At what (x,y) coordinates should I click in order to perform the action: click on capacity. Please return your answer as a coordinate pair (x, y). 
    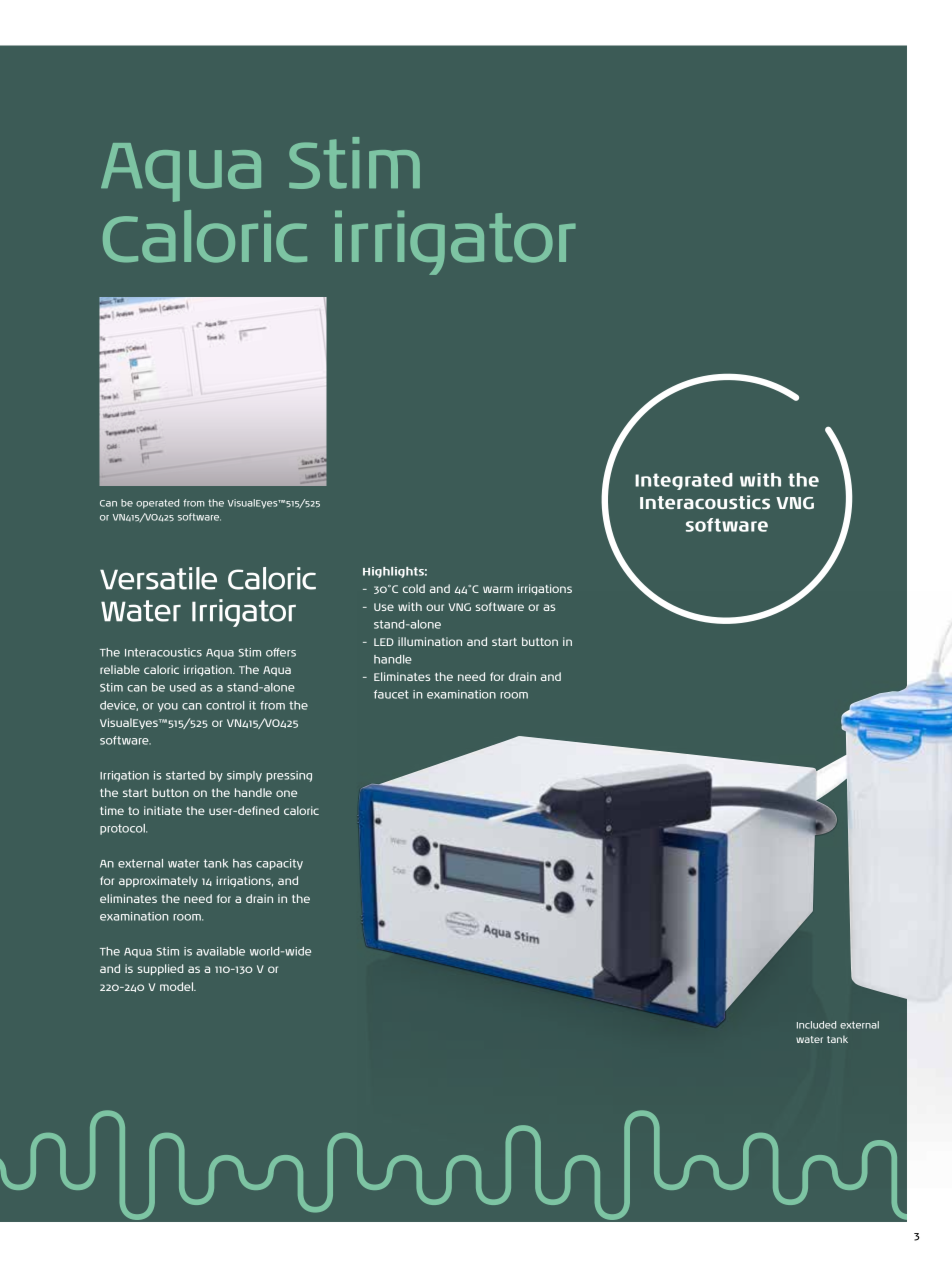
    Looking at the image, I should click on (279, 864).
